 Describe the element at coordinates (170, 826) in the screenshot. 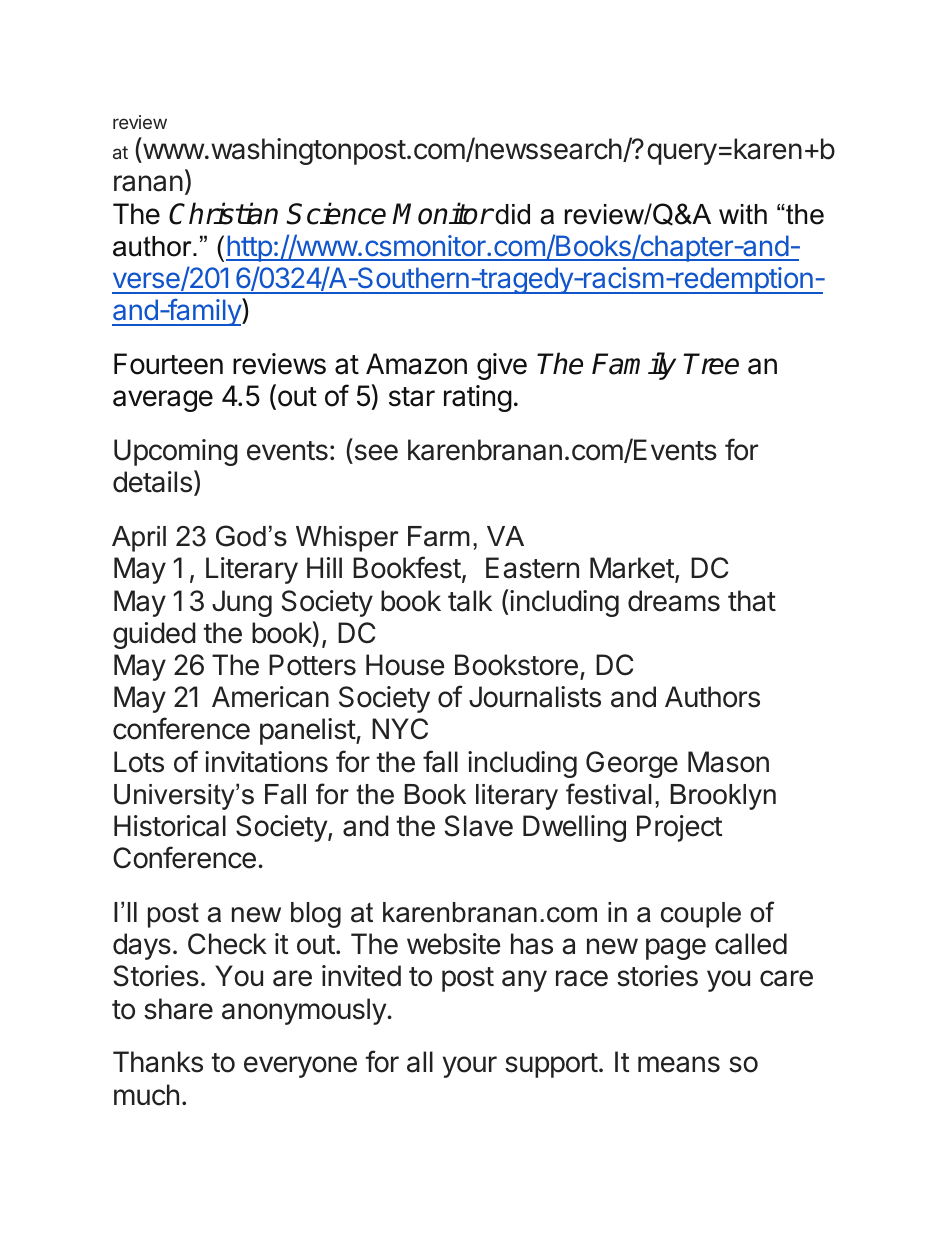

I see `Historical` at that location.
